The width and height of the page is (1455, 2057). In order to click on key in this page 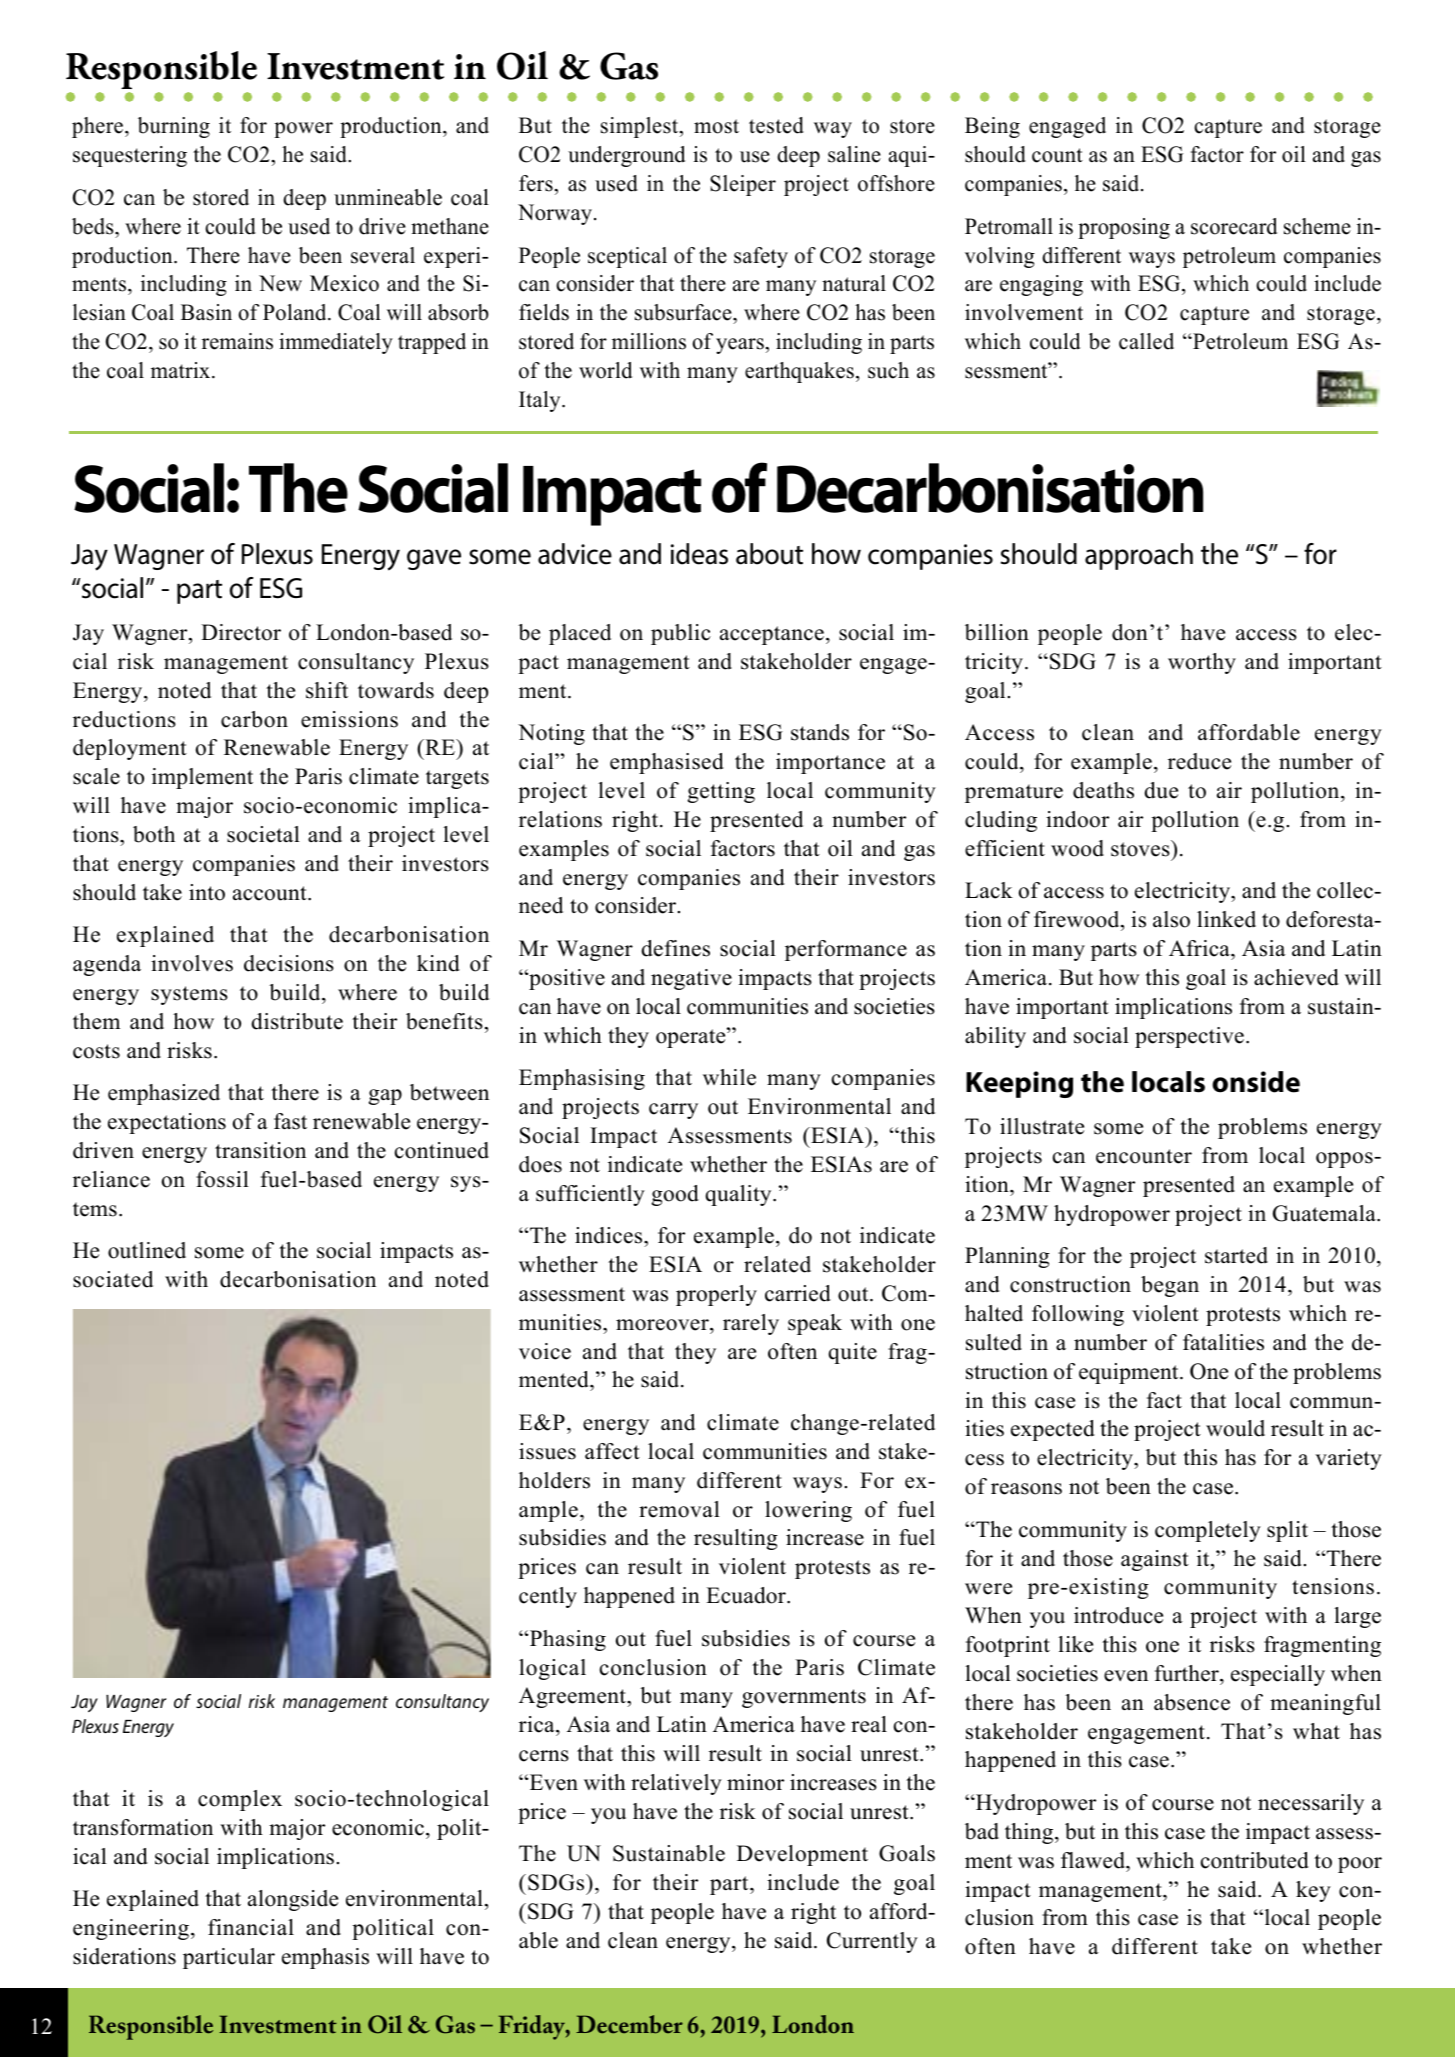, I will do `click(1313, 1891)`.
